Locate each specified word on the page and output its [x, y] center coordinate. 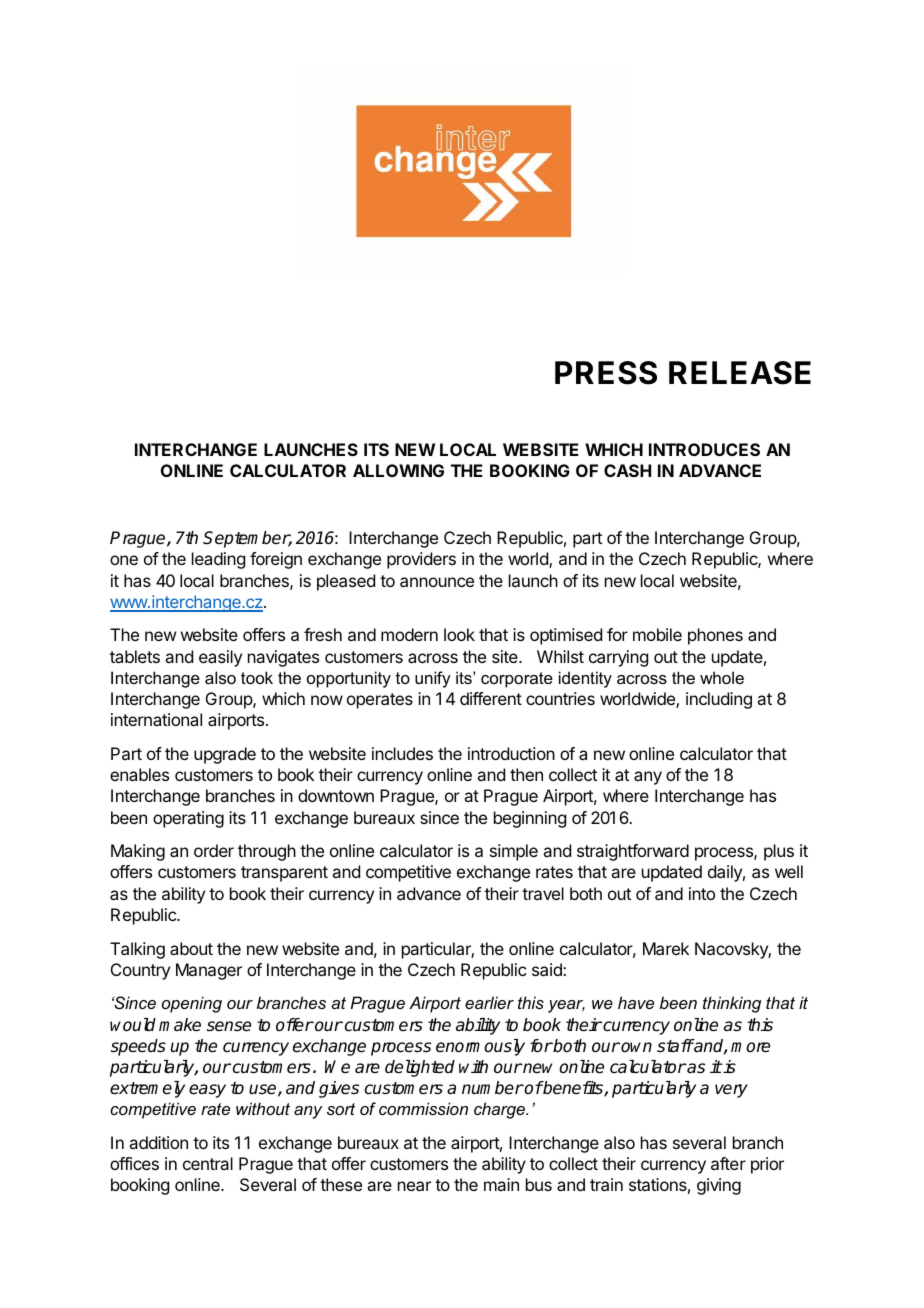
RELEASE [740, 373]
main [501, 1184]
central [208, 1163]
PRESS [606, 373]
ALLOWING [398, 470]
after [728, 1163]
